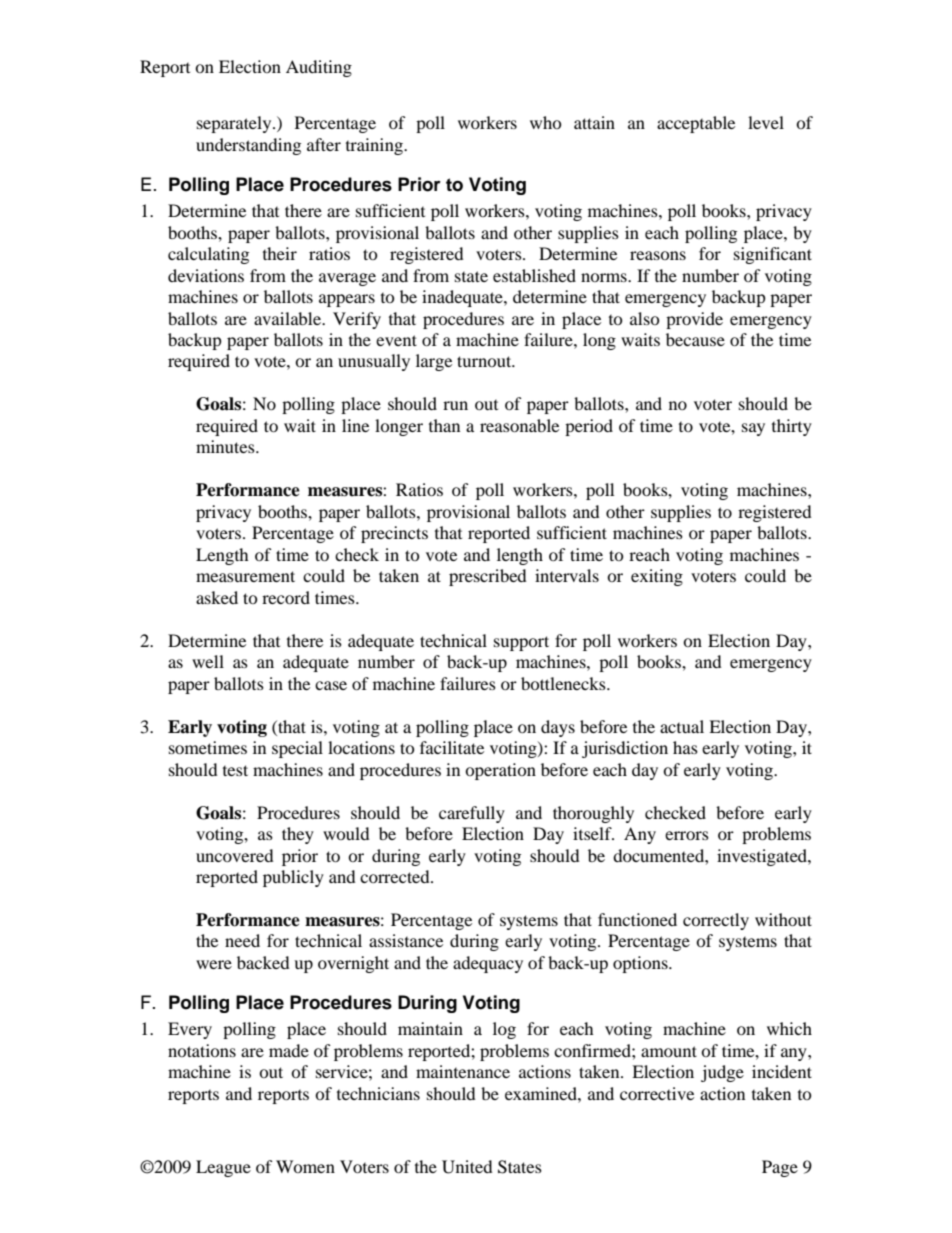 Image resolution: width=952 pixels, height=1233 pixels. I want to click on say, so click(753, 429).
